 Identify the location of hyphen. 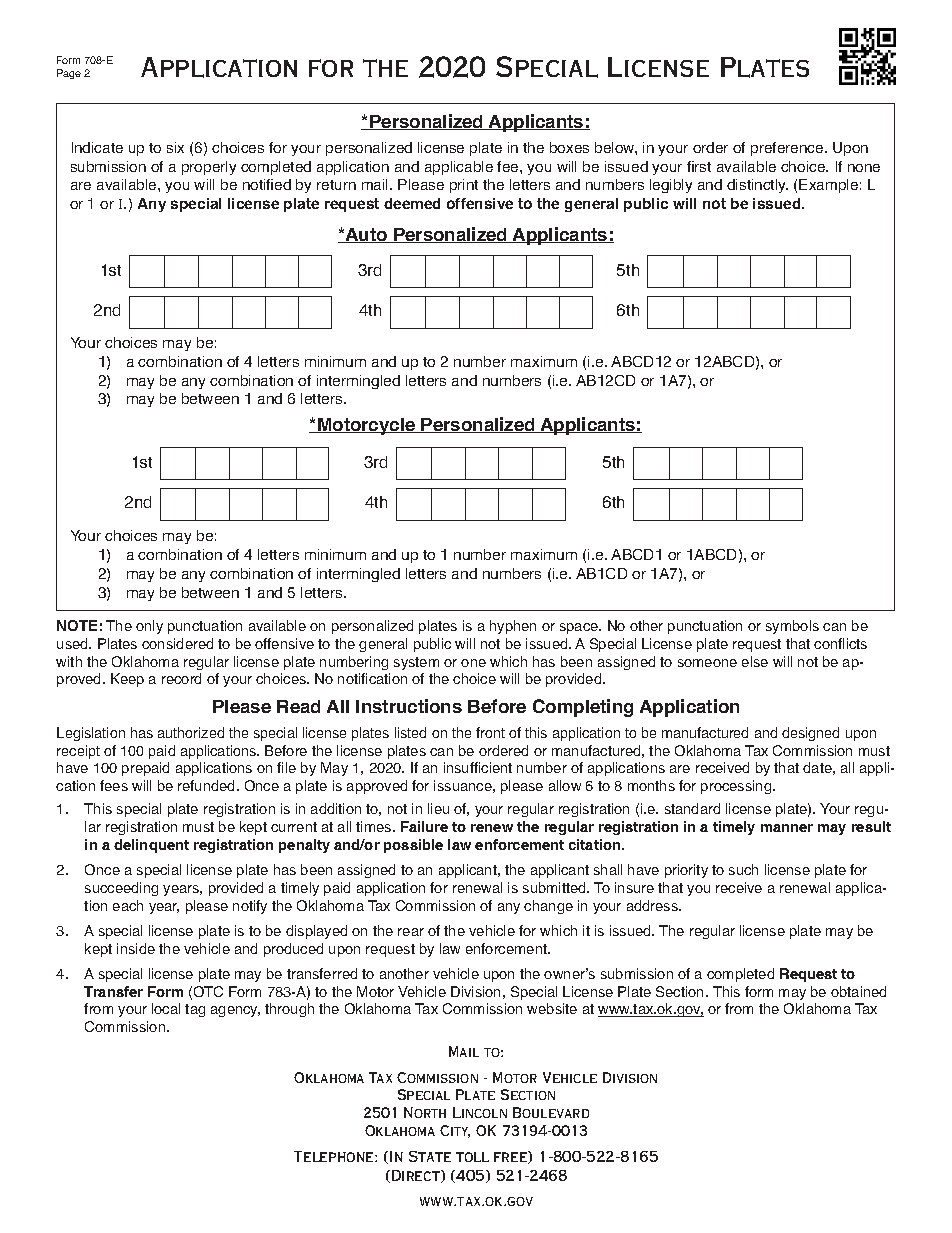
(513, 627).
